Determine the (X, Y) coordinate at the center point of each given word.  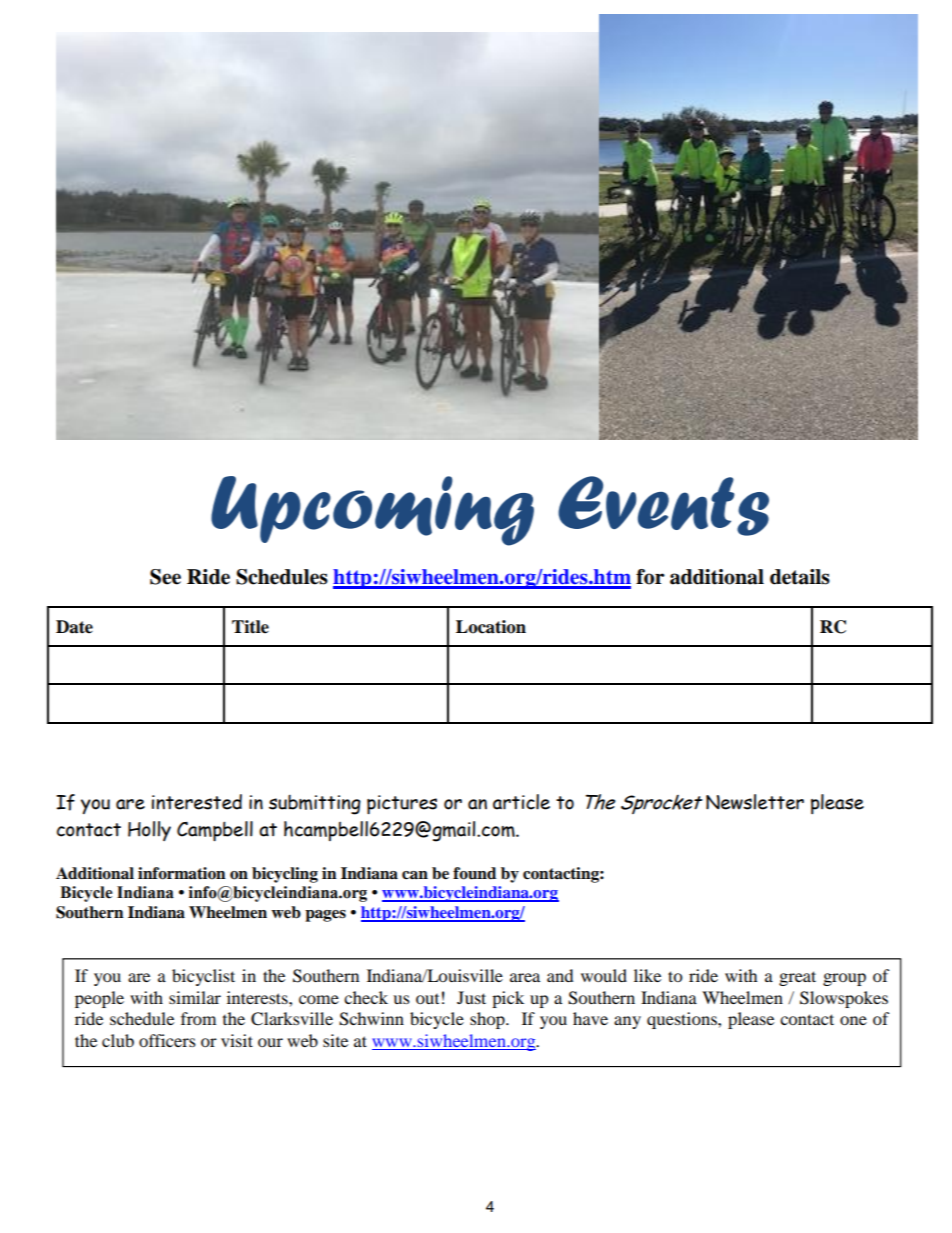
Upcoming (372, 511)
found (474, 873)
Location (491, 627)
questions (683, 1020)
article (521, 802)
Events (663, 506)
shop (488, 1020)
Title (250, 627)
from (198, 1018)
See (165, 577)
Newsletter (755, 802)
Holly (149, 831)
